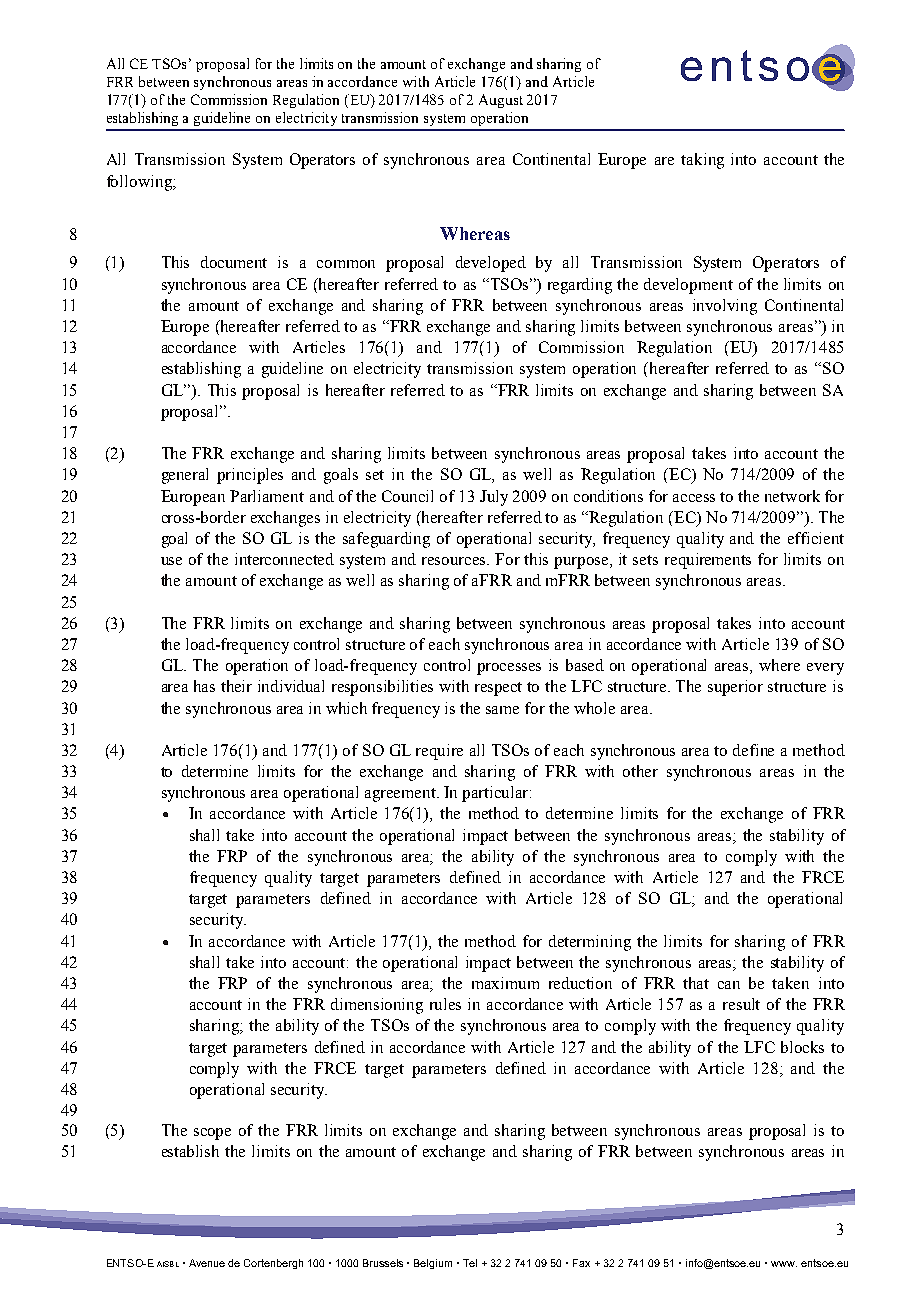 The height and width of the image is (1308, 924). I want to click on maximum, so click(505, 983).
